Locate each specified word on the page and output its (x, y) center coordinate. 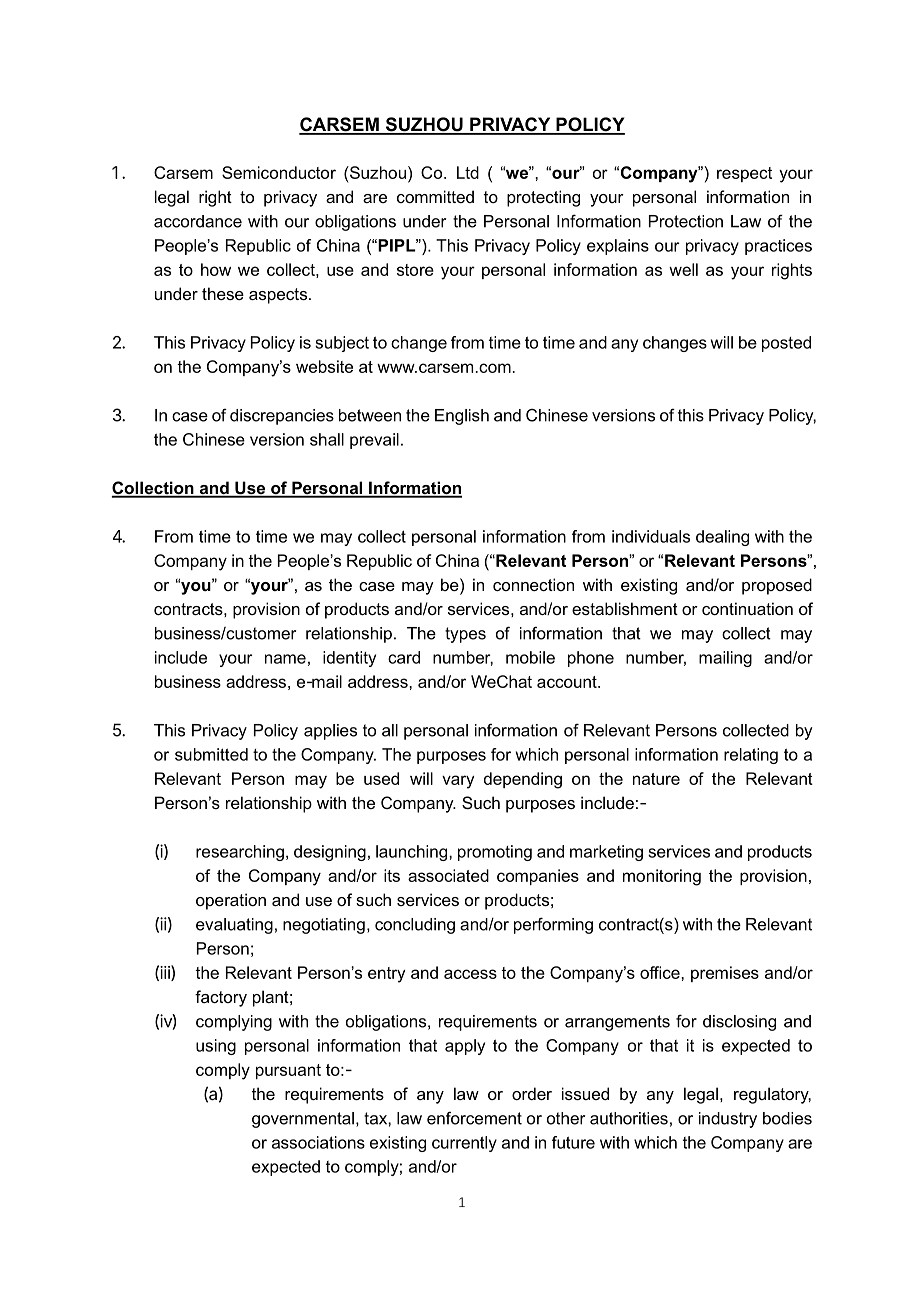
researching (240, 853)
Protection (686, 221)
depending (523, 780)
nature (656, 779)
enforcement (474, 1118)
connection (533, 584)
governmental (303, 1120)
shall (327, 439)
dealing (722, 538)
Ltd (468, 172)
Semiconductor (279, 172)
